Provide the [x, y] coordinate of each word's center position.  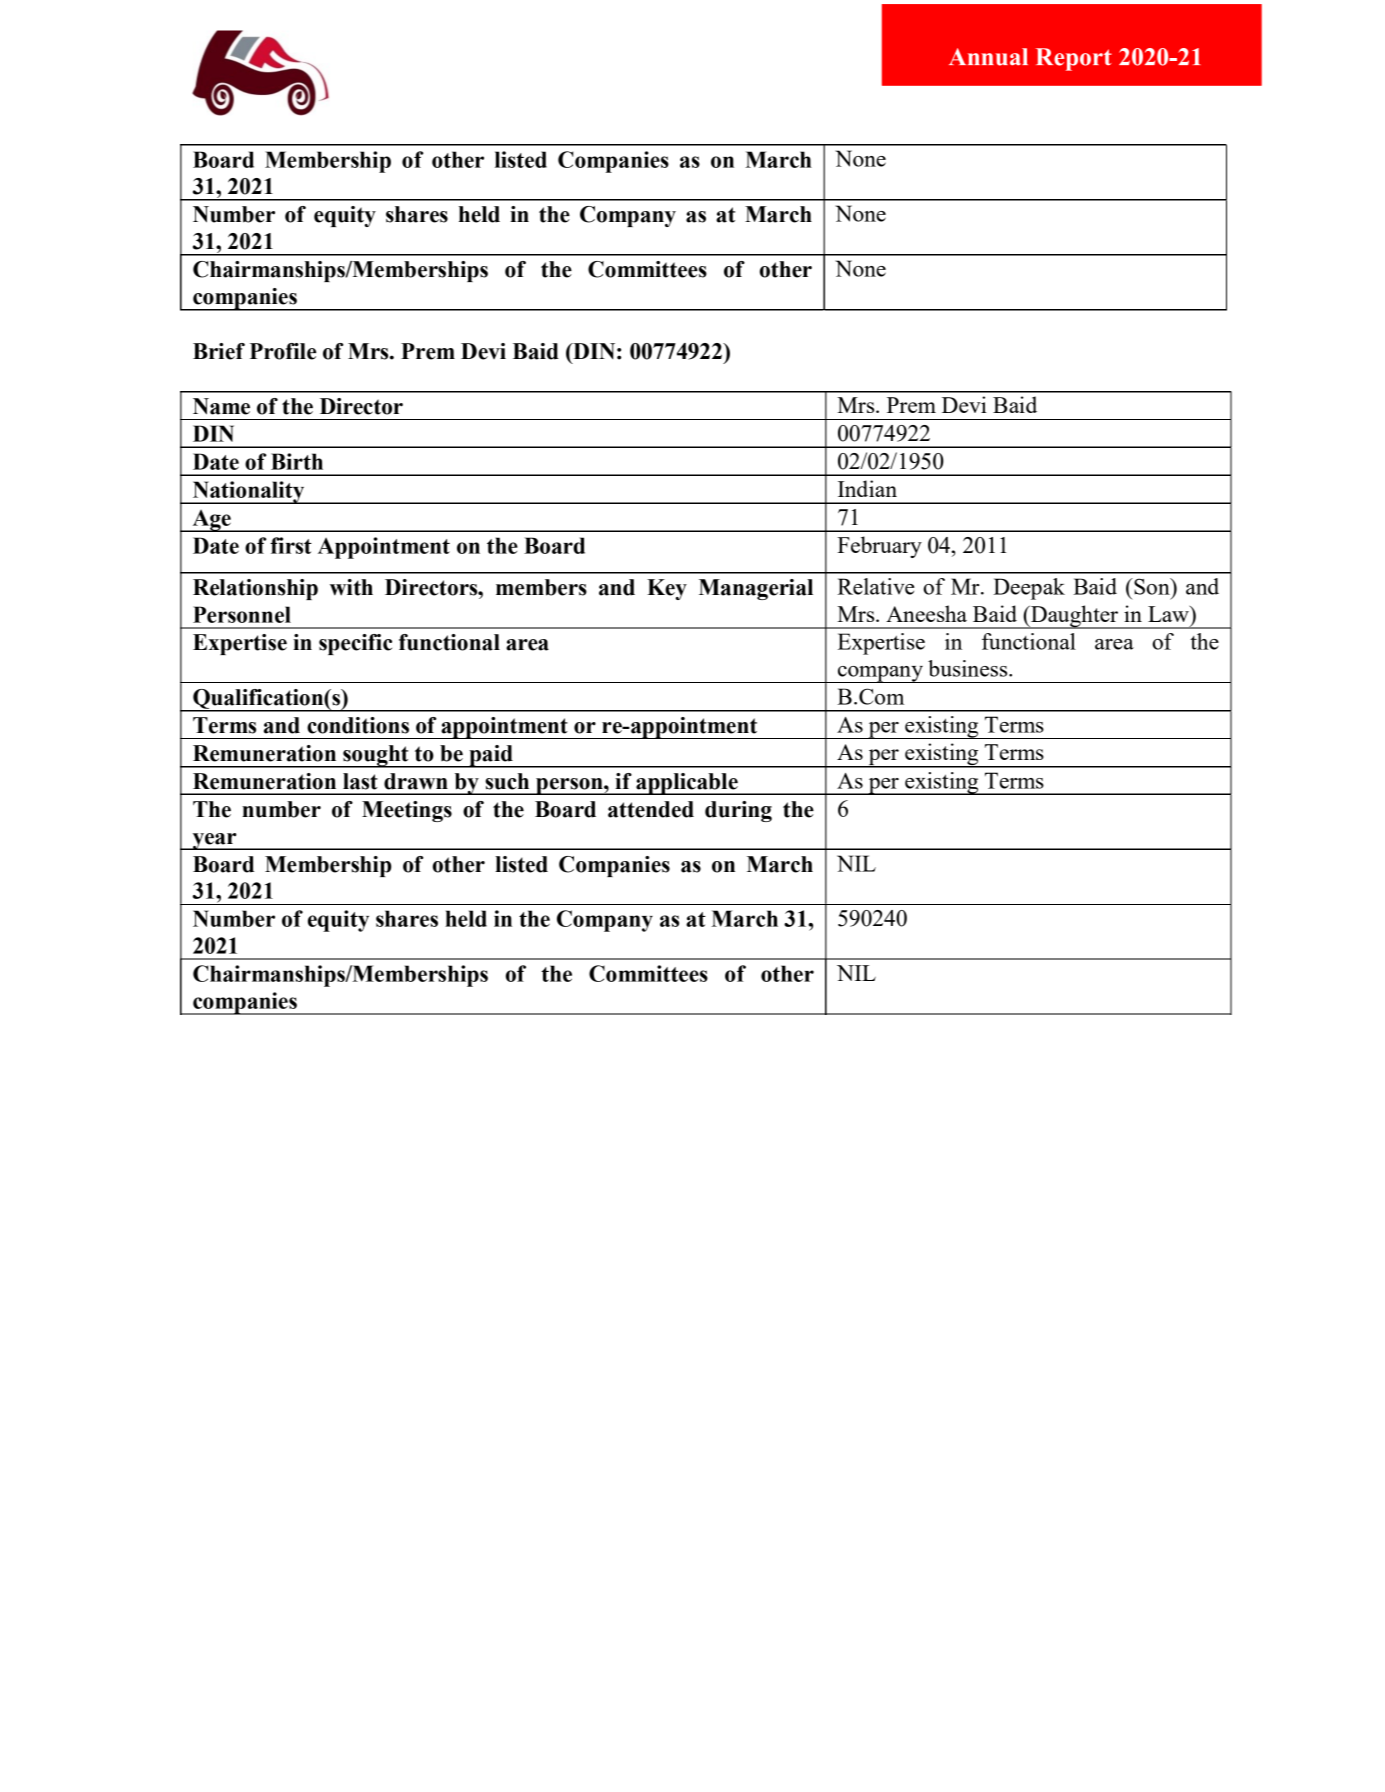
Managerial [756, 589]
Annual [988, 57]
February [879, 547]
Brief [219, 351]
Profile [283, 351]
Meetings [407, 811]
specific [355, 644]
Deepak [1029, 589]
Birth [297, 461]
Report [1074, 59]
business [969, 668]
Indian [867, 488]
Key [667, 589]
